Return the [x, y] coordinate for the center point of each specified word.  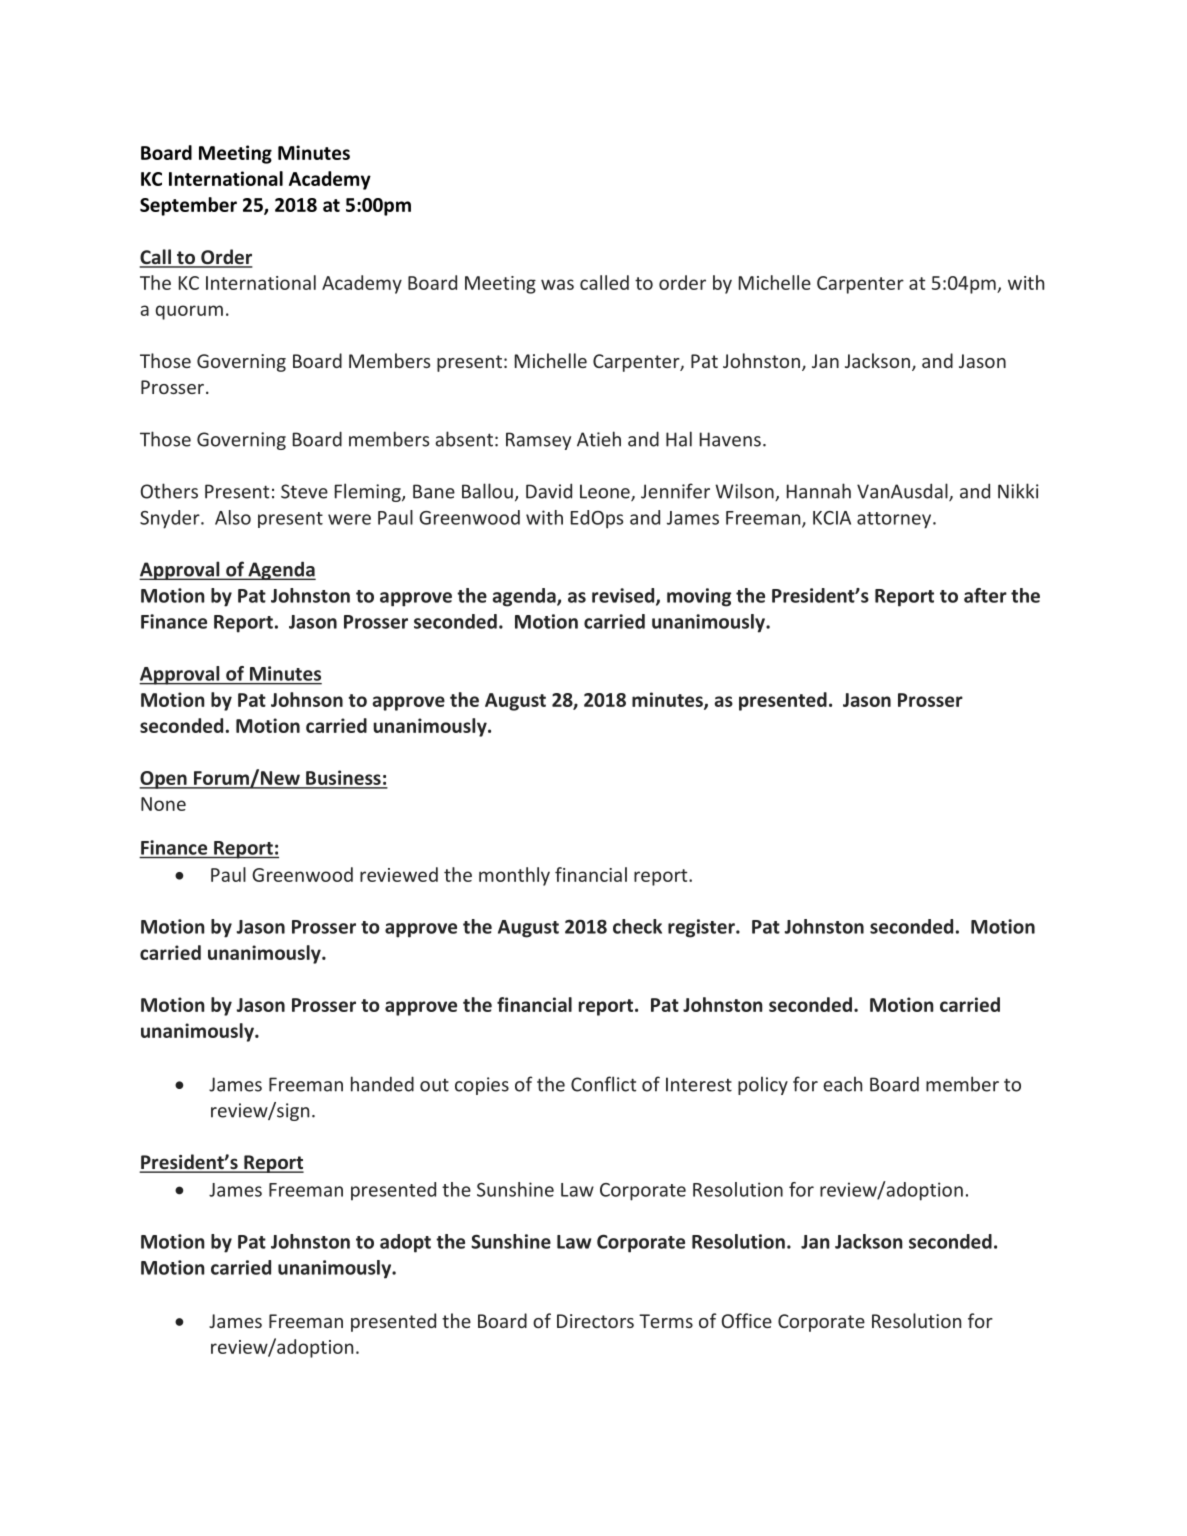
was [557, 284]
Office [747, 1320]
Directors [595, 1321]
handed [382, 1084]
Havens [730, 439]
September [188, 206]
